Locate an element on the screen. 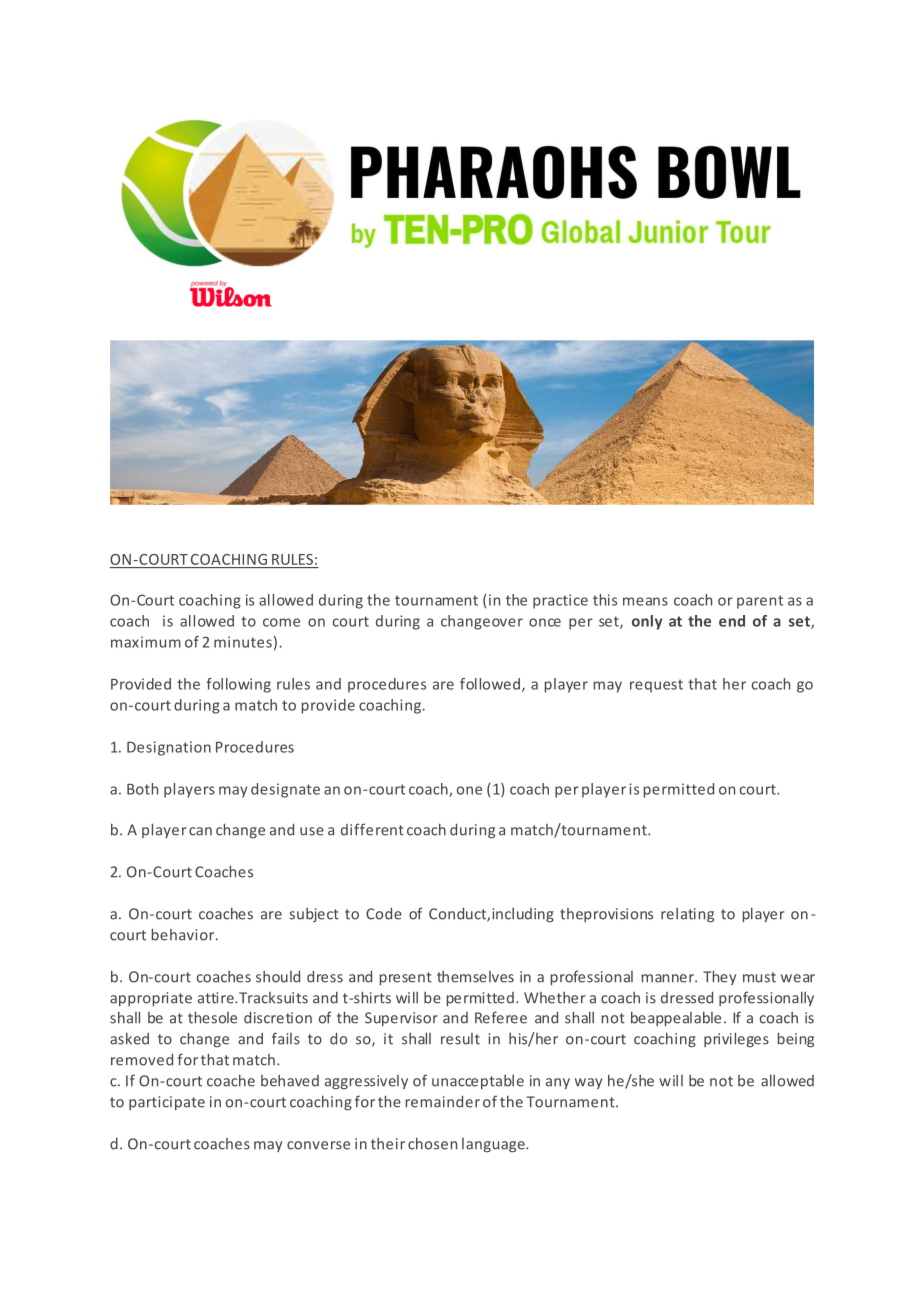  Designation is located at coordinates (169, 748).
